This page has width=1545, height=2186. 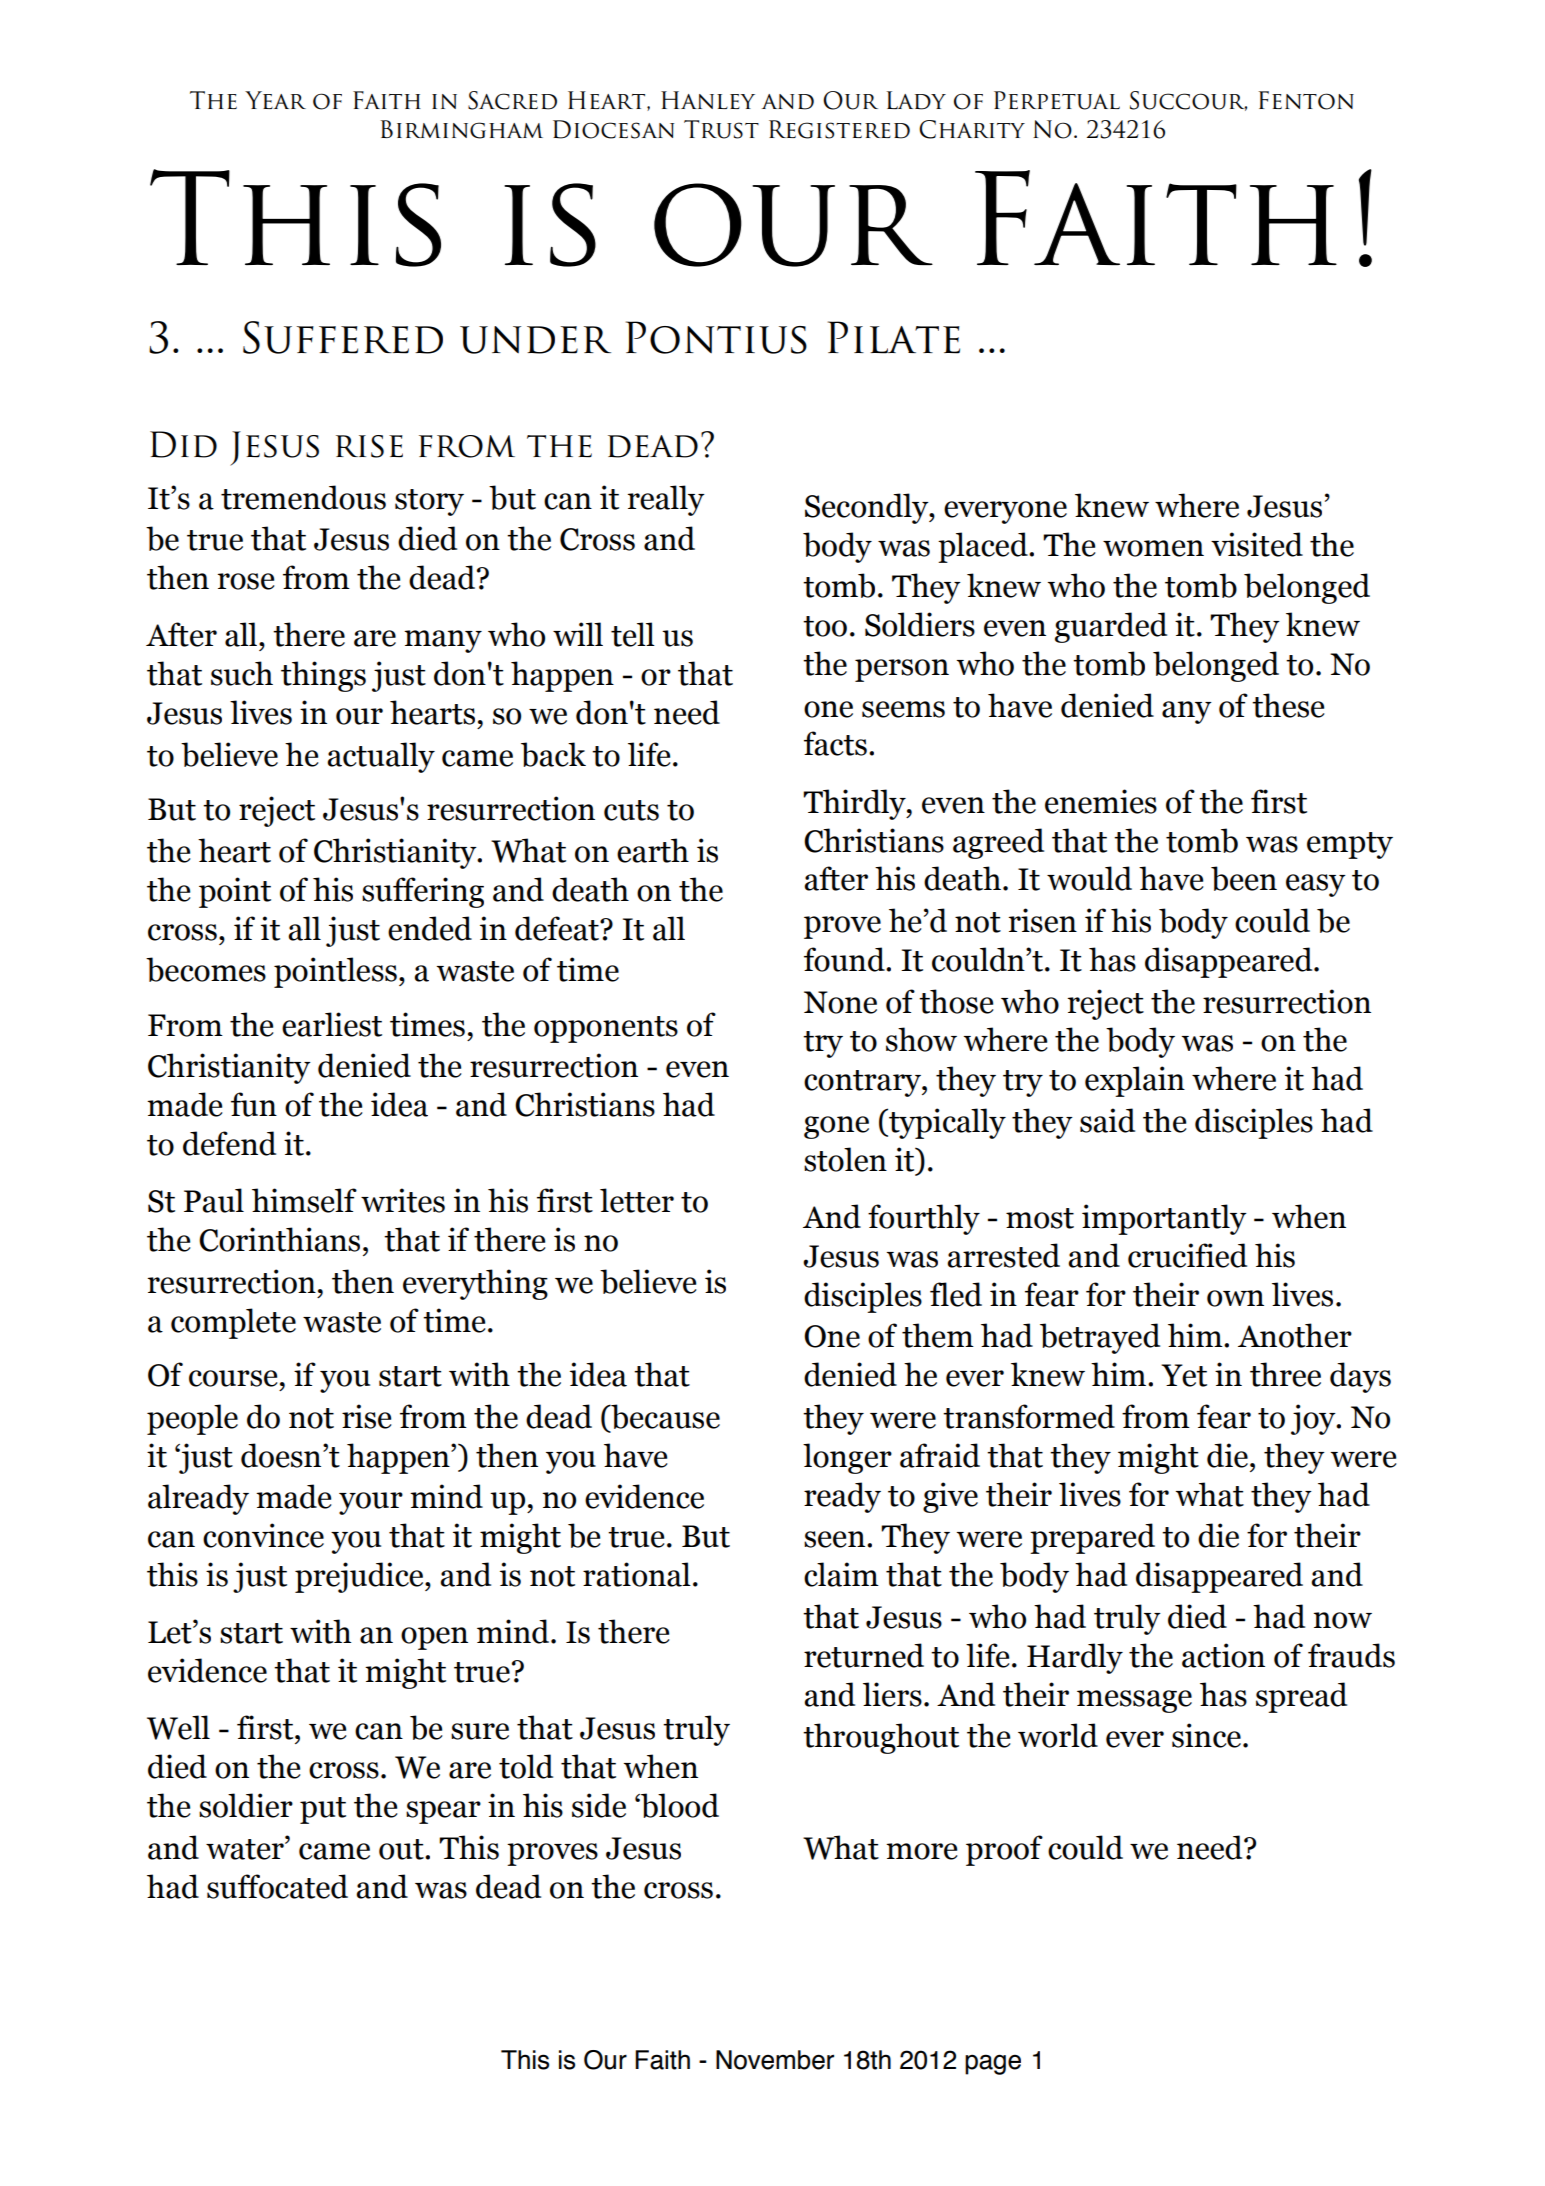 What do you see at coordinates (775, 2060) in the page?
I see `November` at bounding box center [775, 2060].
